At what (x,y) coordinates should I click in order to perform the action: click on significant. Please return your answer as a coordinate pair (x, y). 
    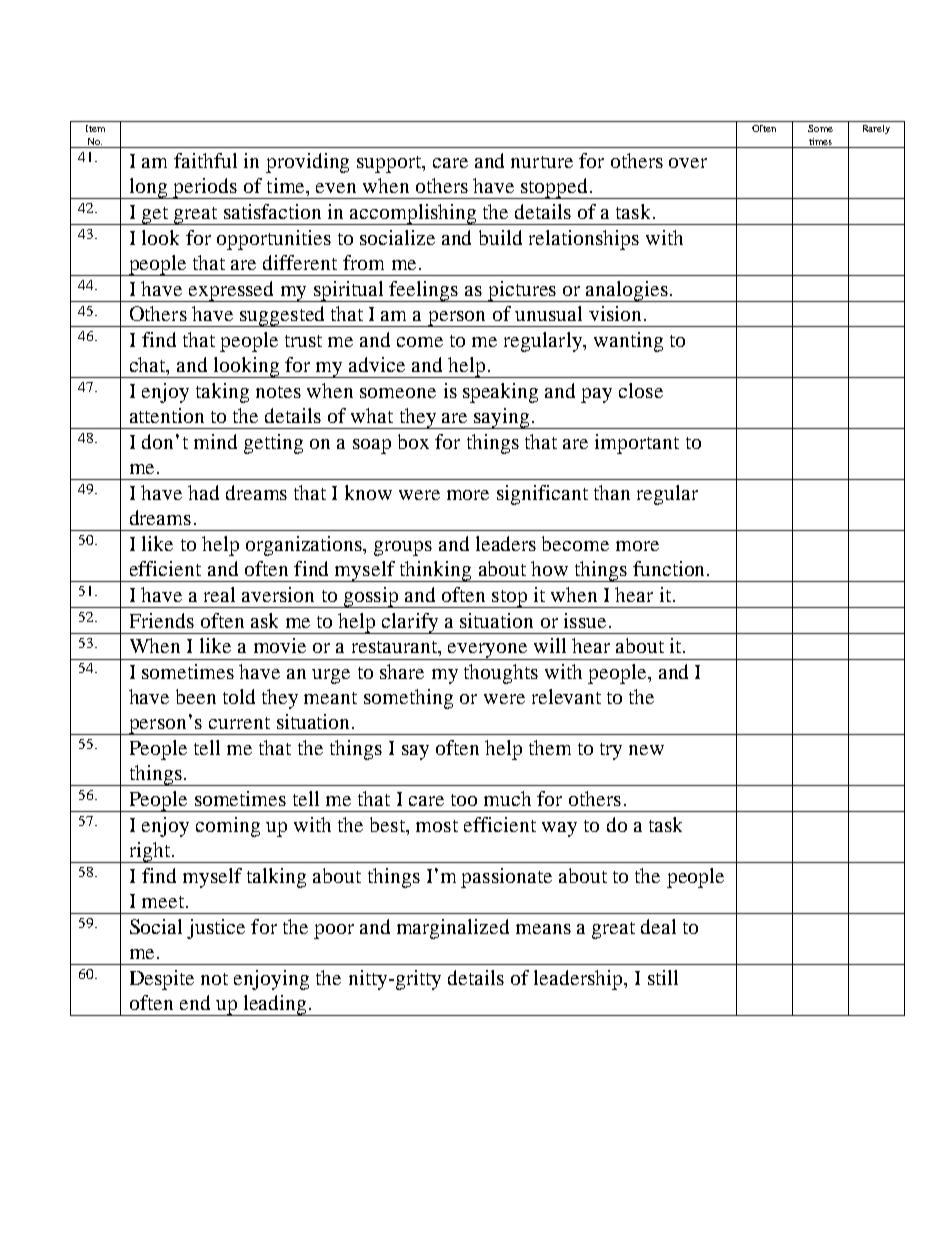
    Looking at the image, I should click on (542, 495).
